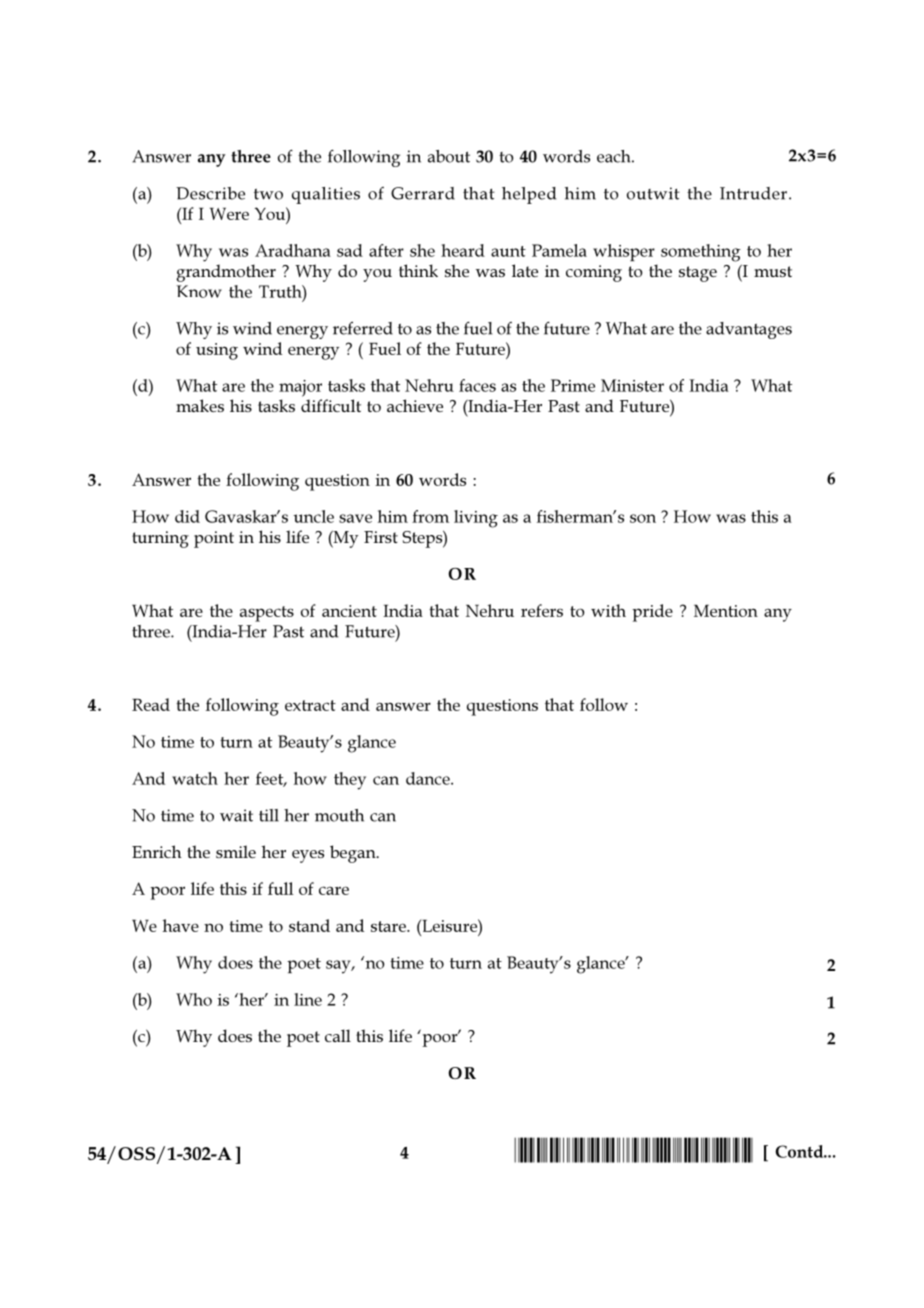 This page has height=1308, width=924. Describe the element at coordinates (726, 611) in the page. I see `Mention` at that location.
